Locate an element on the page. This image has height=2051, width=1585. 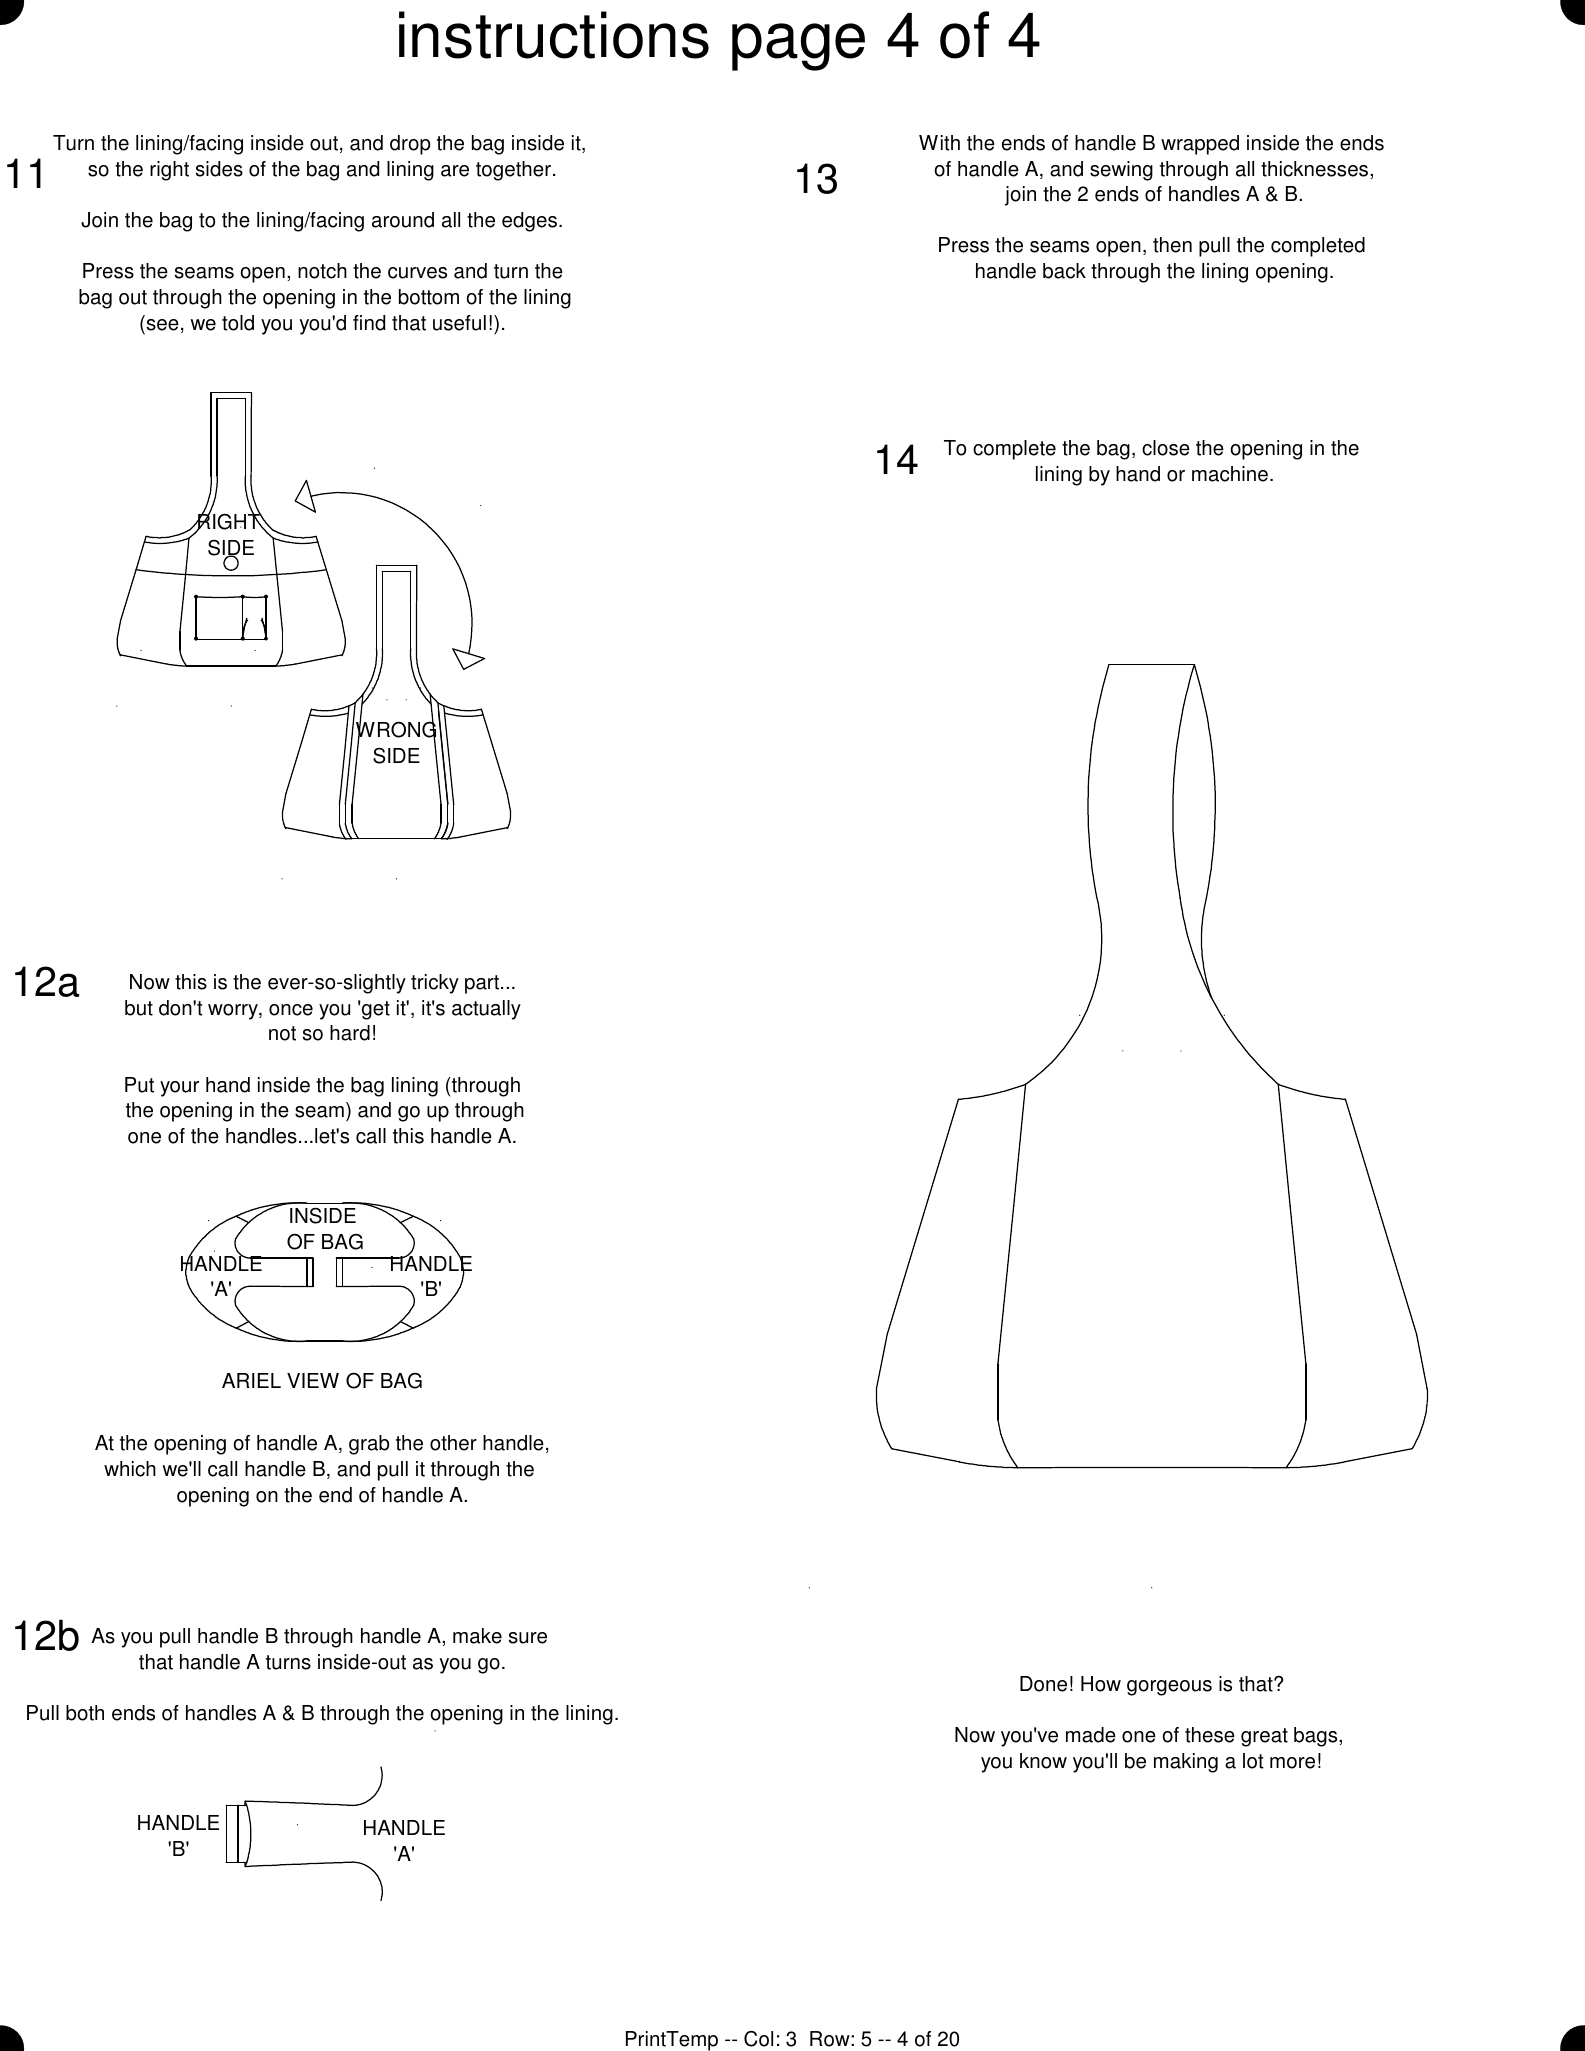
ARIEL is located at coordinates (251, 1380).
